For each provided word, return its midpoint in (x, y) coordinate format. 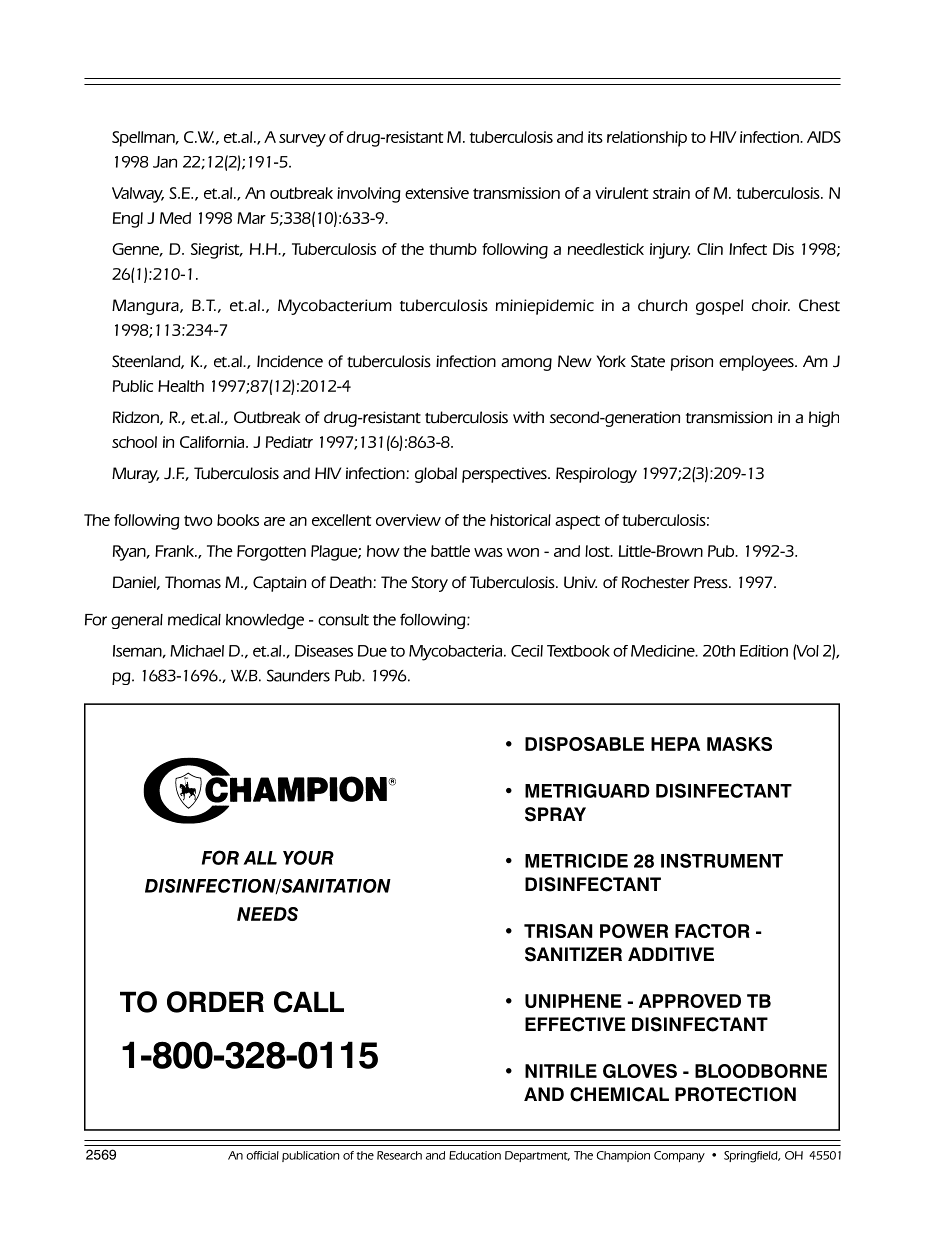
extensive (437, 193)
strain (671, 193)
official (262, 1155)
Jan (165, 162)
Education (475, 1155)
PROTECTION (735, 1094)
